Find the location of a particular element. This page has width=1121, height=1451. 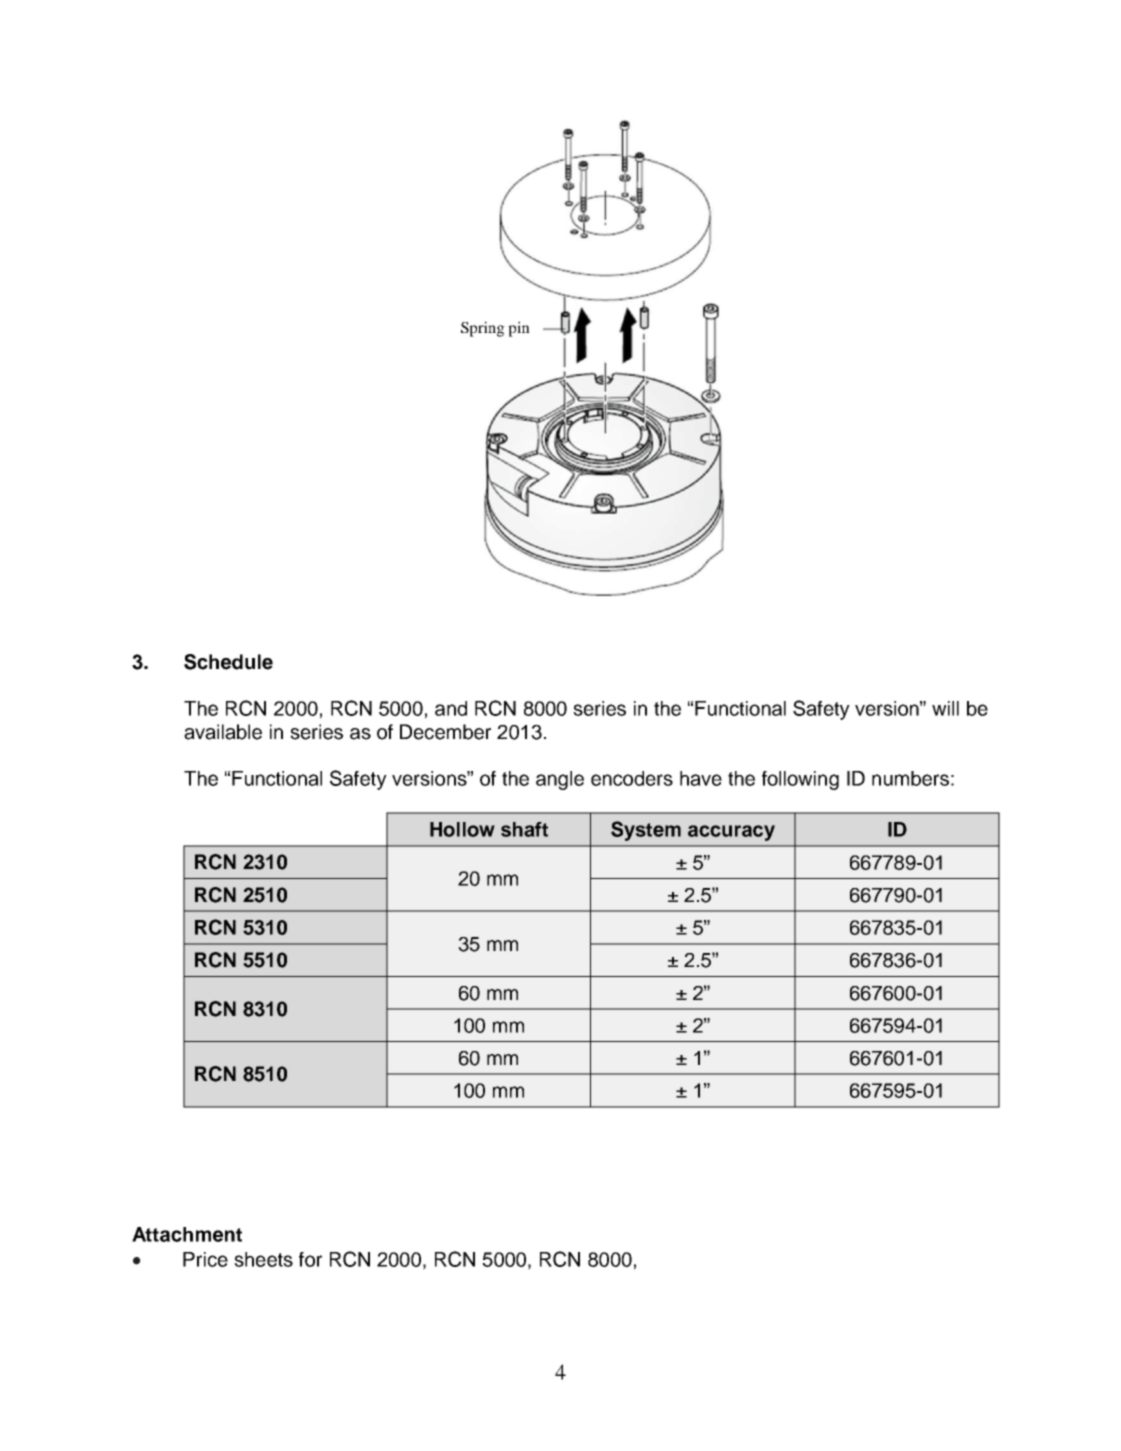

angle is located at coordinates (560, 780).
